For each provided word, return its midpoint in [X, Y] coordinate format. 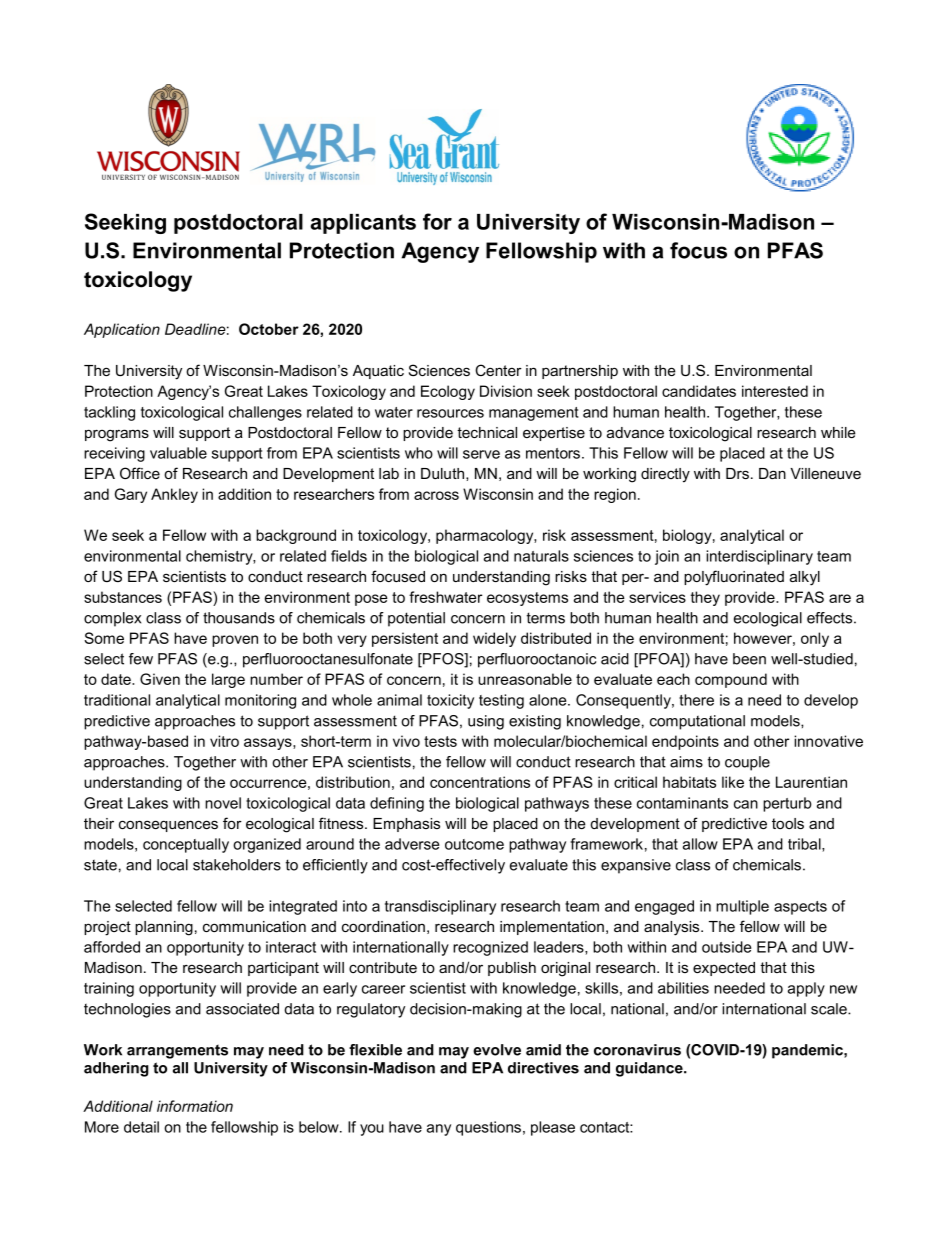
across [436, 495]
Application [122, 330]
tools [788, 823]
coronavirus [637, 1050]
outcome [474, 844]
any [439, 1130]
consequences [168, 826]
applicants [363, 224]
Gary [131, 495]
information [195, 1106]
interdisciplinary [759, 557]
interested [775, 391]
